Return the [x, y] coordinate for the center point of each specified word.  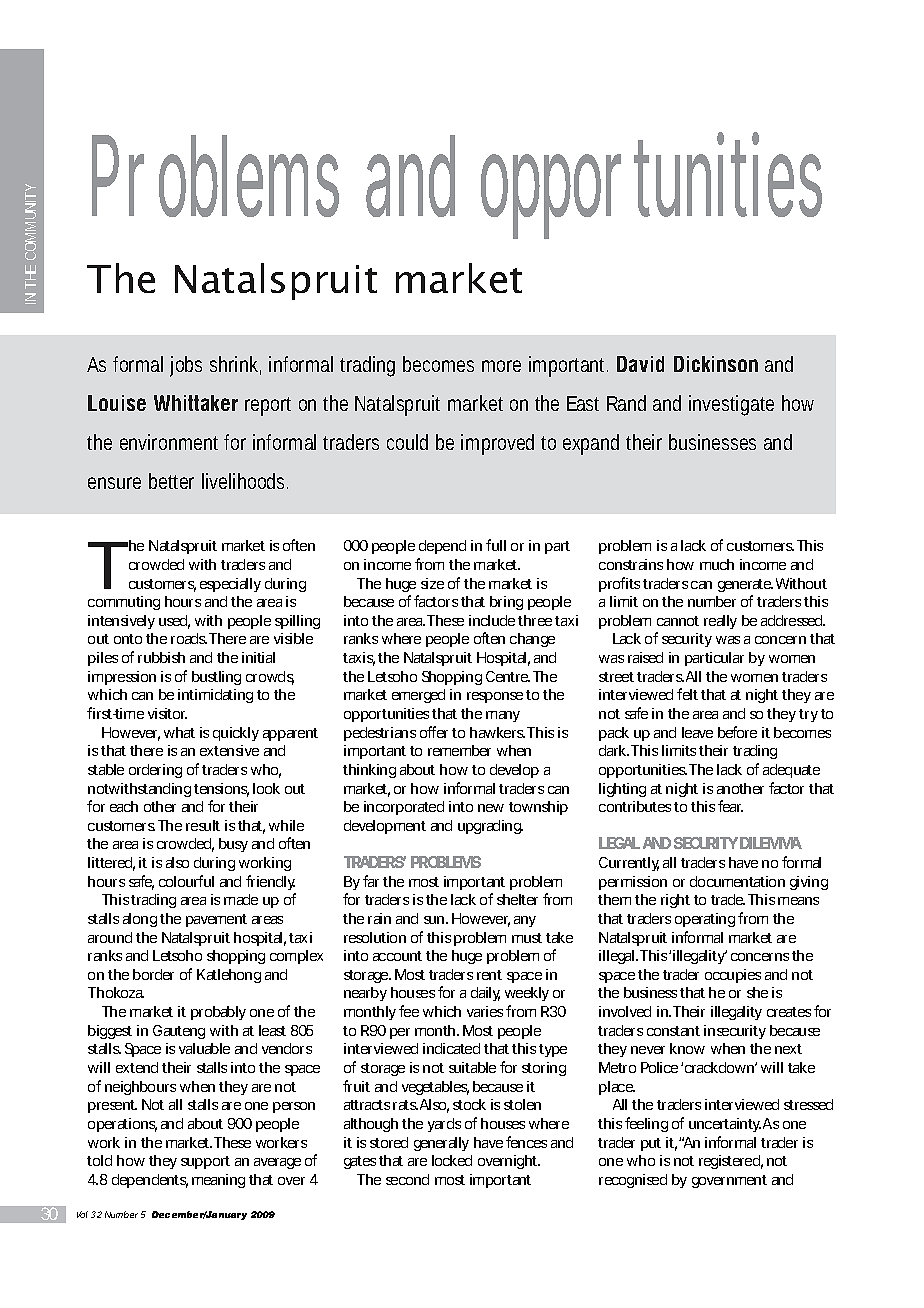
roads [189, 638]
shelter [517, 899]
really [720, 622]
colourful [186, 881]
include [492, 620]
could [407, 442]
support [205, 1162]
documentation [737, 881]
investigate [731, 405]
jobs [186, 366]
